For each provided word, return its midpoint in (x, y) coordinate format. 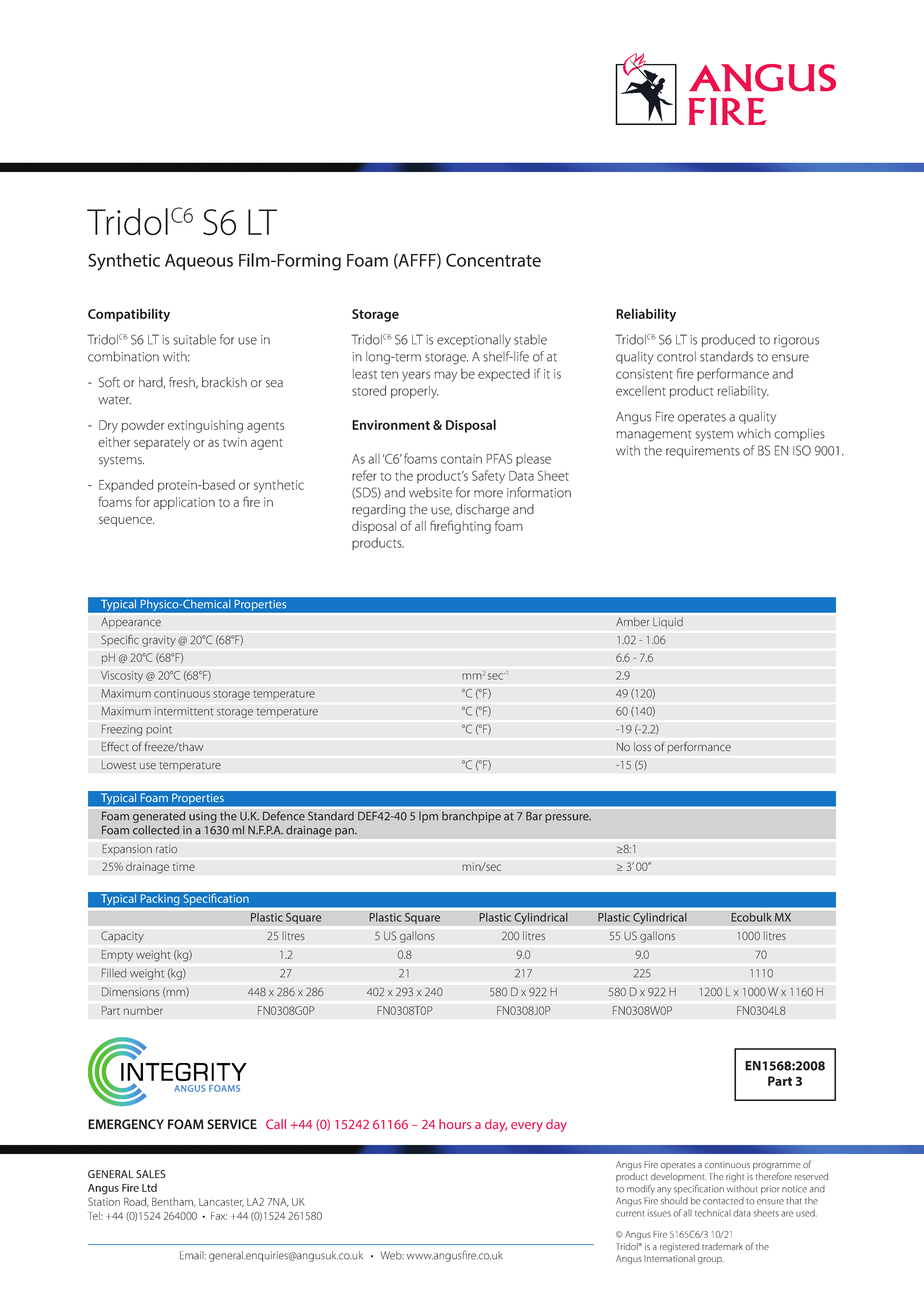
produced (728, 340)
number (143, 1010)
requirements (703, 452)
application (184, 503)
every (527, 1127)
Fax (219, 1216)
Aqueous (199, 262)
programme (777, 1168)
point (159, 730)
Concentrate (493, 260)
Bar (534, 816)
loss (642, 747)
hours (455, 1124)
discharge (483, 510)
